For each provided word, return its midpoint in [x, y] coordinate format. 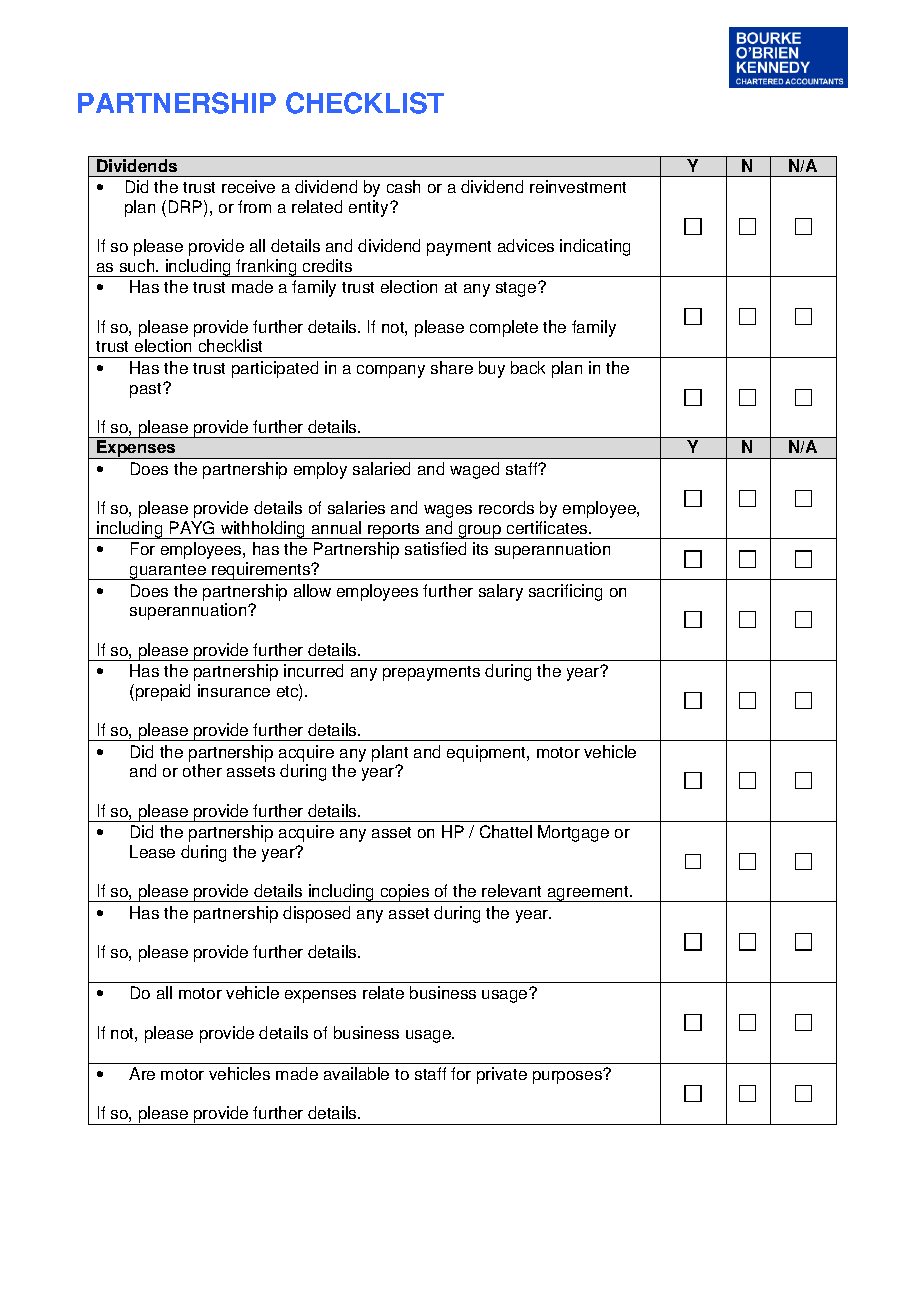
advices [526, 245]
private [502, 1075]
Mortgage [573, 833]
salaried [381, 468]
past [147, 390]
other [202, 770]
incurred [313, 670]
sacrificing [565, 592]
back [528, 367]
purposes [568, 1077]
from [254, 206]
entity [370, 208]
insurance [234, 690]
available [356, 1073]
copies [405, 893]
